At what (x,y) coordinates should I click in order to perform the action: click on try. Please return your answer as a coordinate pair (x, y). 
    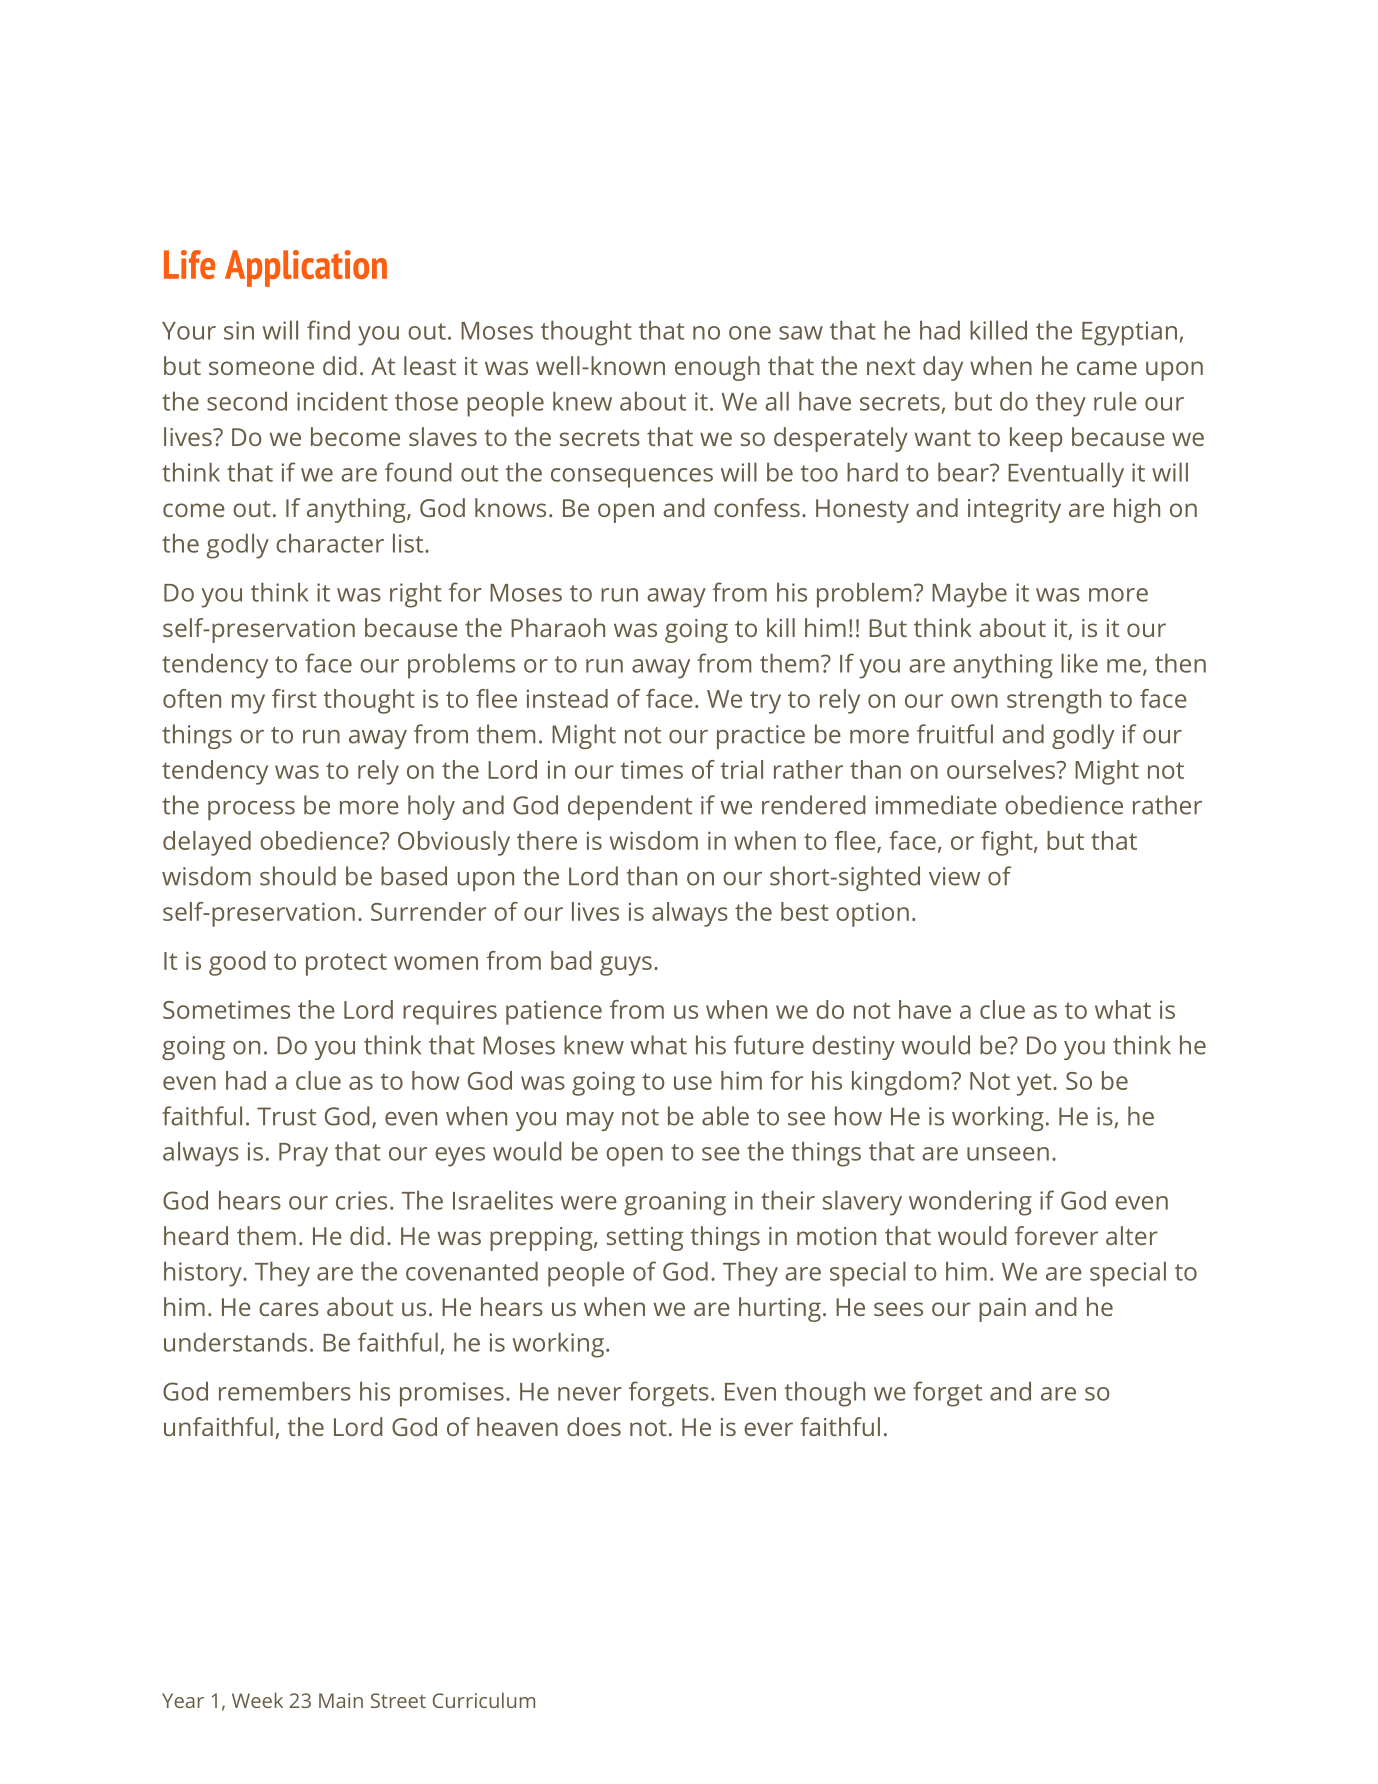
    Looking at the image, I should click on (765, 702).
